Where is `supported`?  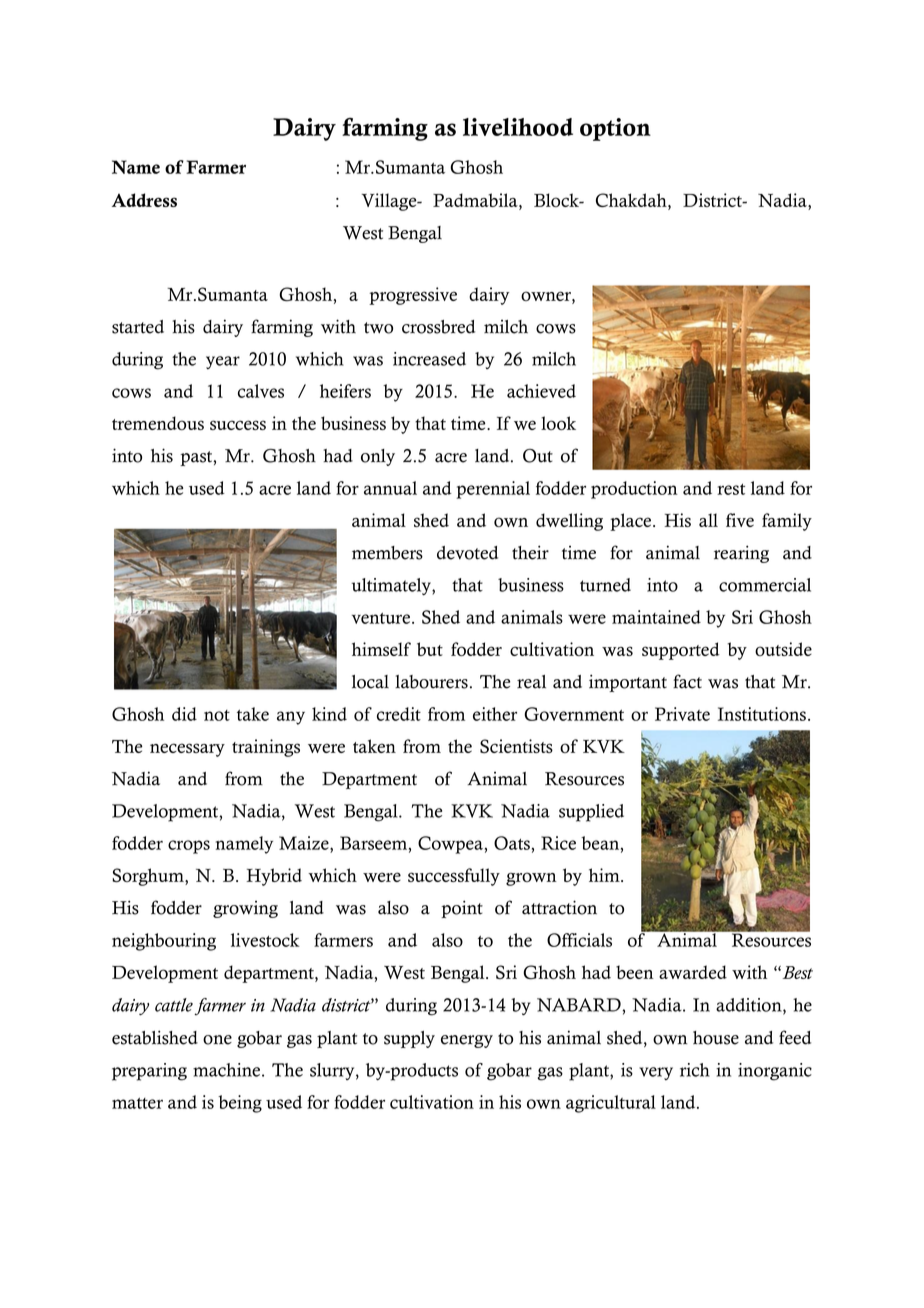
supported is located at coordinates (681, 651).
